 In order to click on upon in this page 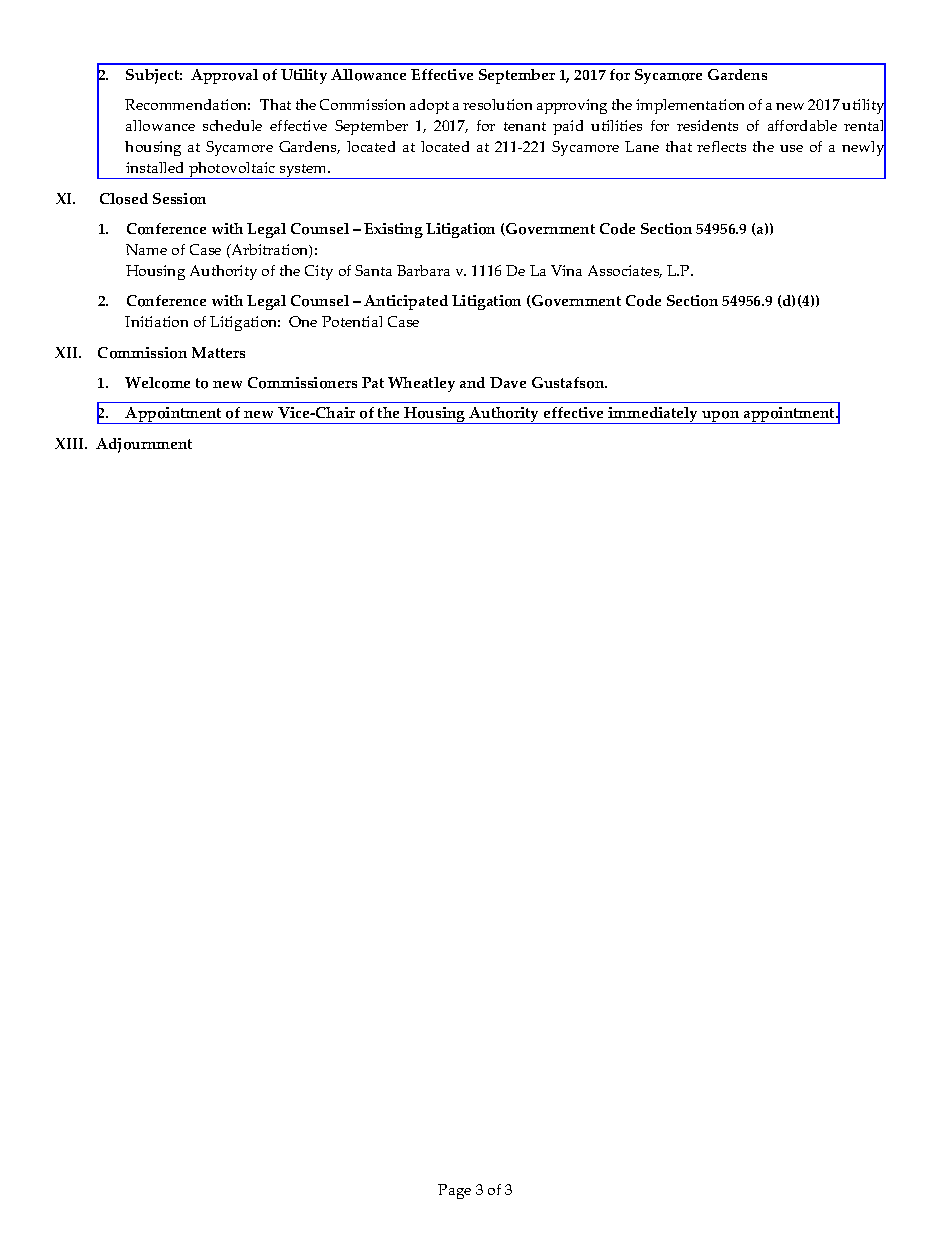, I will do `click(721, 417)`.
